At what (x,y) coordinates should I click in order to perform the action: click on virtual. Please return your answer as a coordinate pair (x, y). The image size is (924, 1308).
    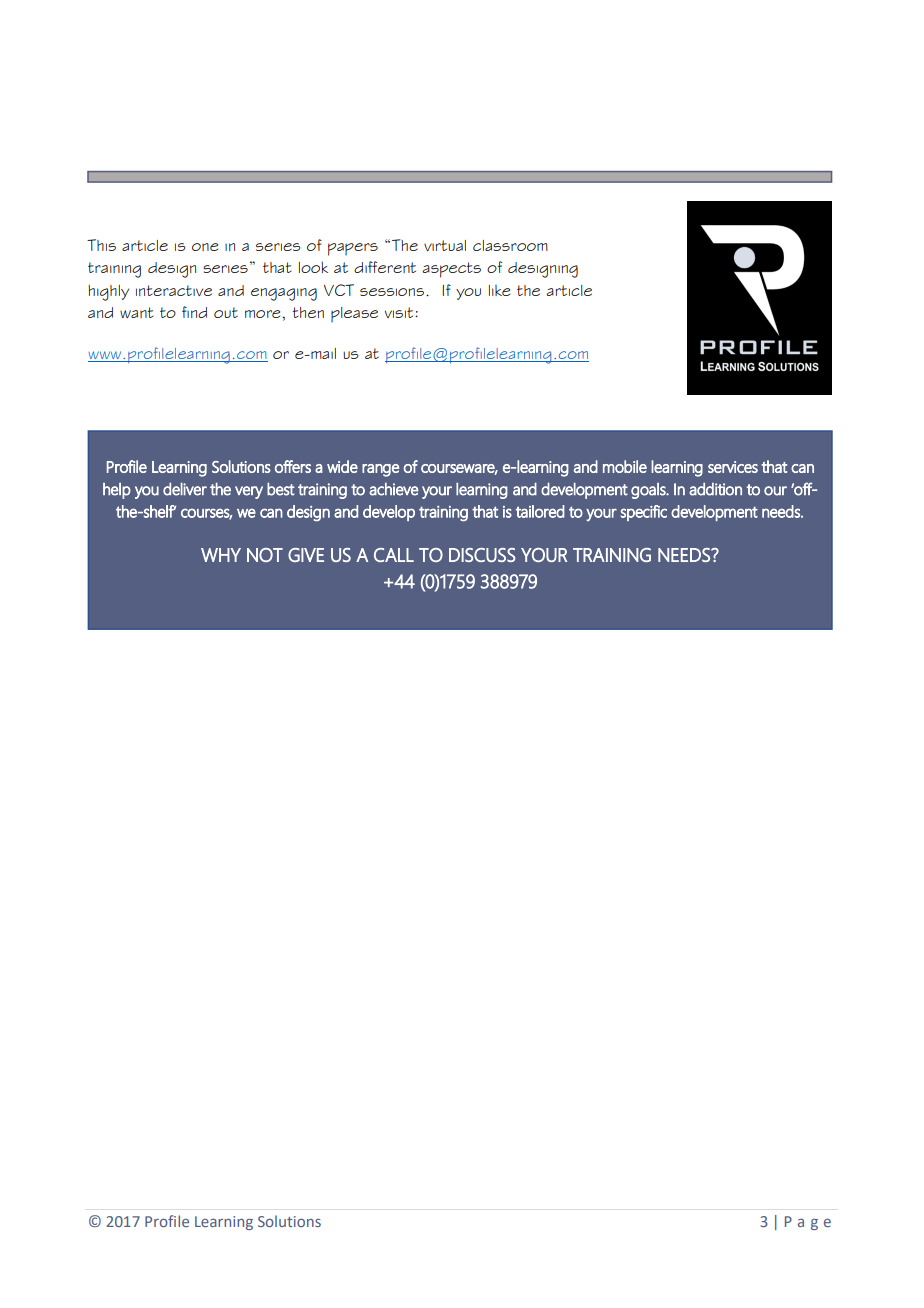
    Looking at the image, I should click on (445, 245).
